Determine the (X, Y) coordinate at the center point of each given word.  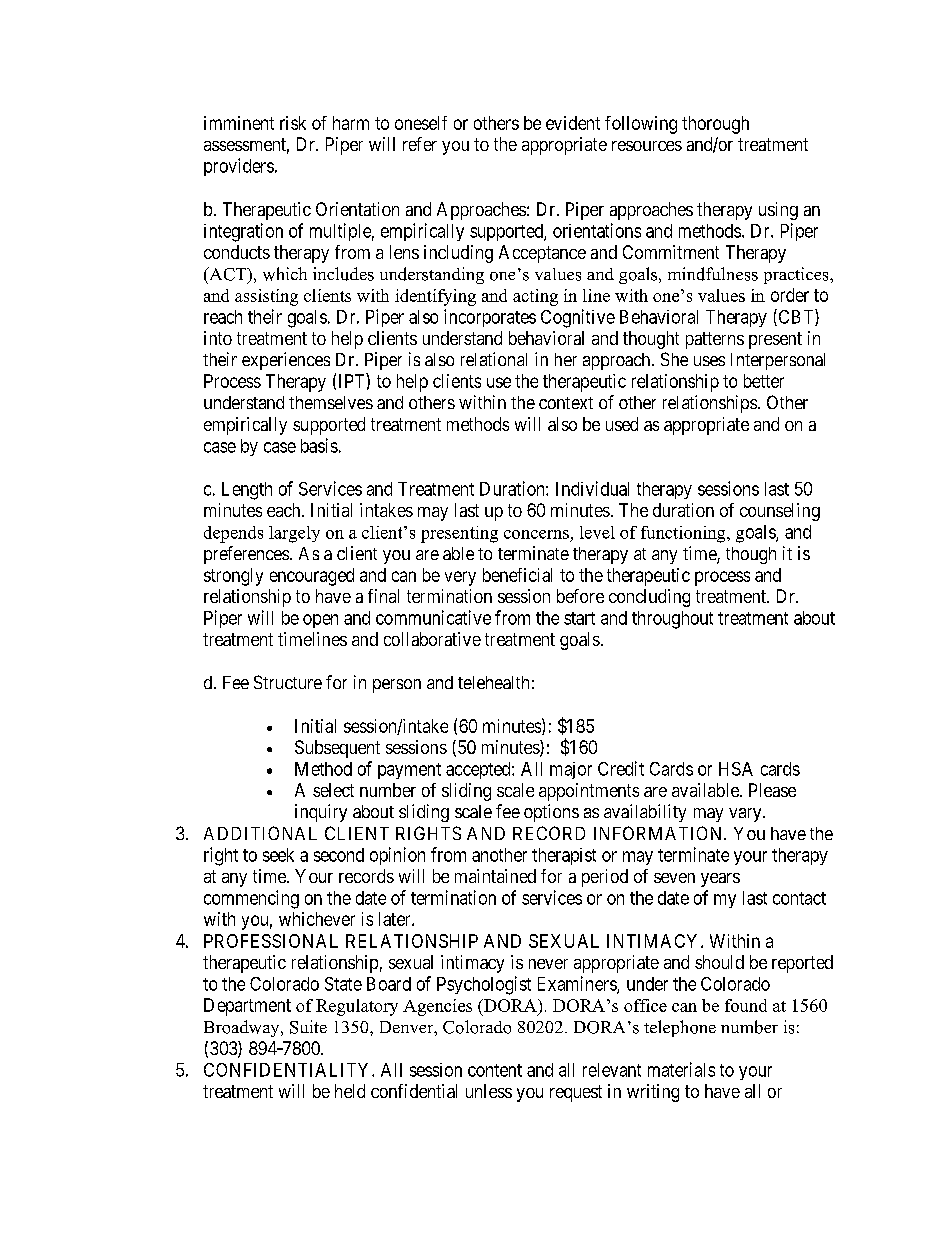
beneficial (517, 575)
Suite (308, 1027)
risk (293, 123)
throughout (672, 620)
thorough (715, 125)
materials (681, 1069)
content (495, 1070)
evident (573, 123)
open (320, 621)
